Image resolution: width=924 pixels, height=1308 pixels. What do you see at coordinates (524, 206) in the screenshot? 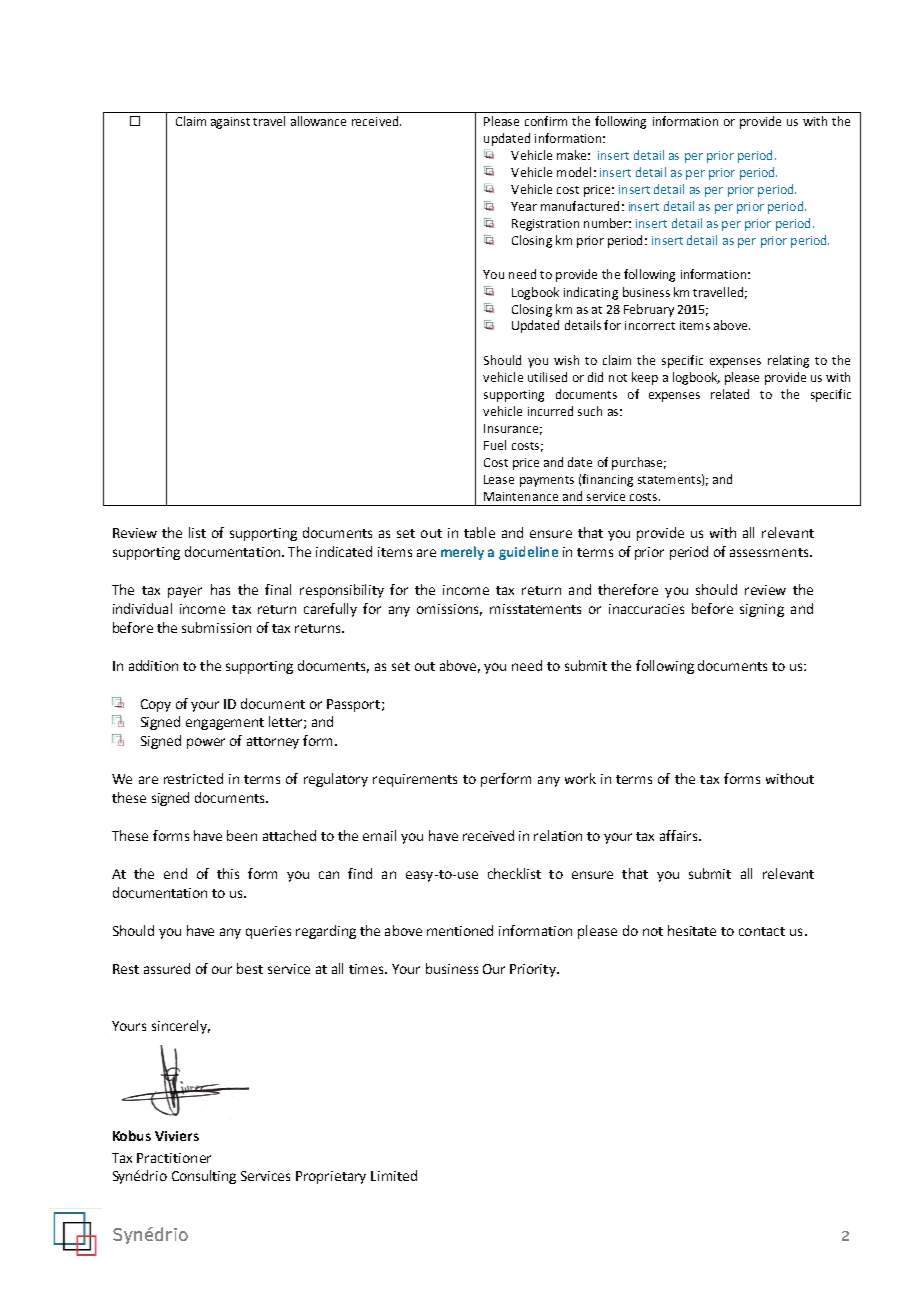
I see `Year` at bounding box center [524, 206].
